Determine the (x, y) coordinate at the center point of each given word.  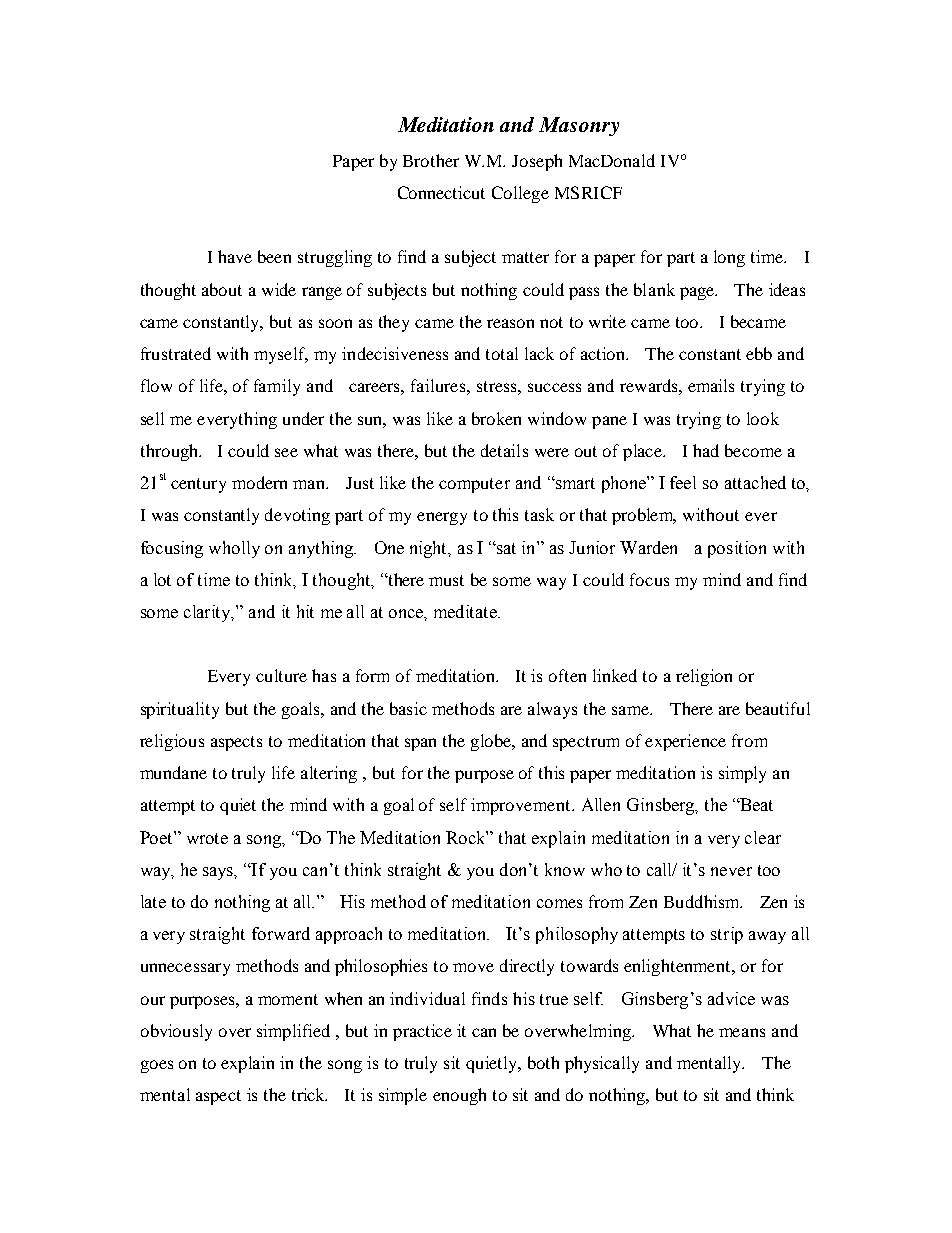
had (706, 450)
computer (474, 485)
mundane (173, 772)
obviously (176, 1032)
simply (742, 774)
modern (259, 482)
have (235, 256)
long (729, 258)
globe (492, 742)
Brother (431, 160)
